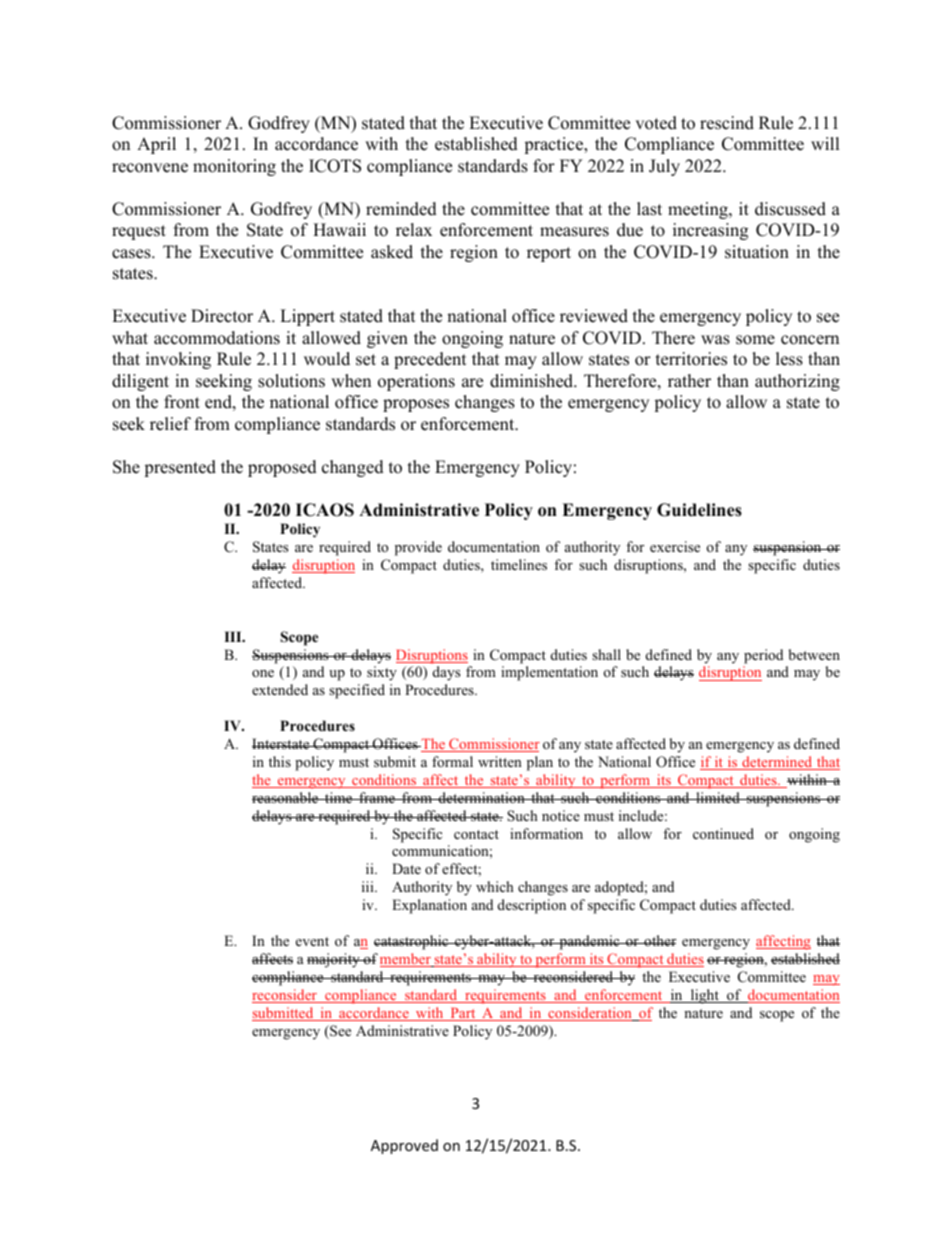 This document has width=952, height=1233. Describe the element at coordinates (763, 656) in the document. I see `period` at that location.
